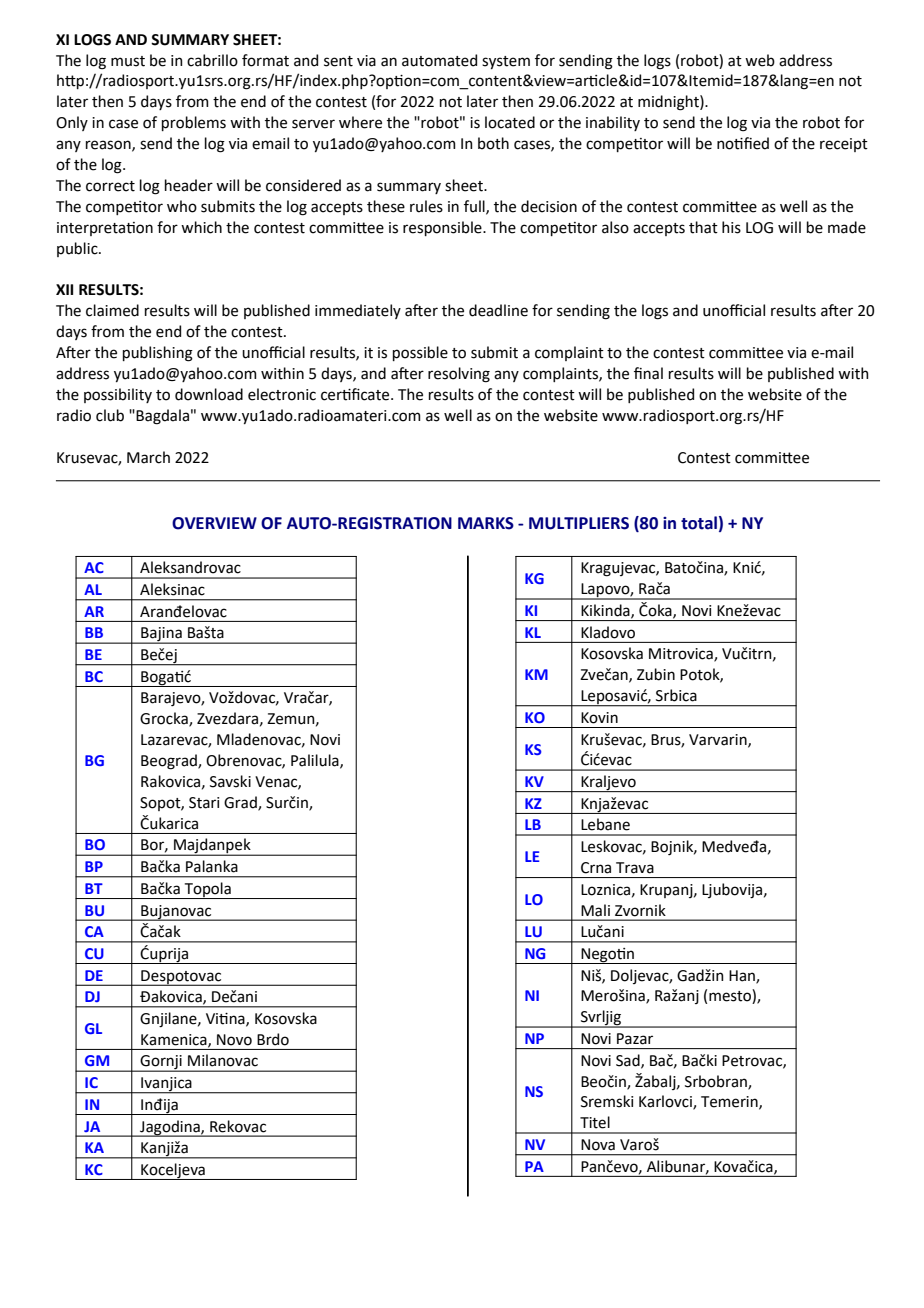 The height and width of the image is (1308, 924). I want to click on total, so click(699, 523).
